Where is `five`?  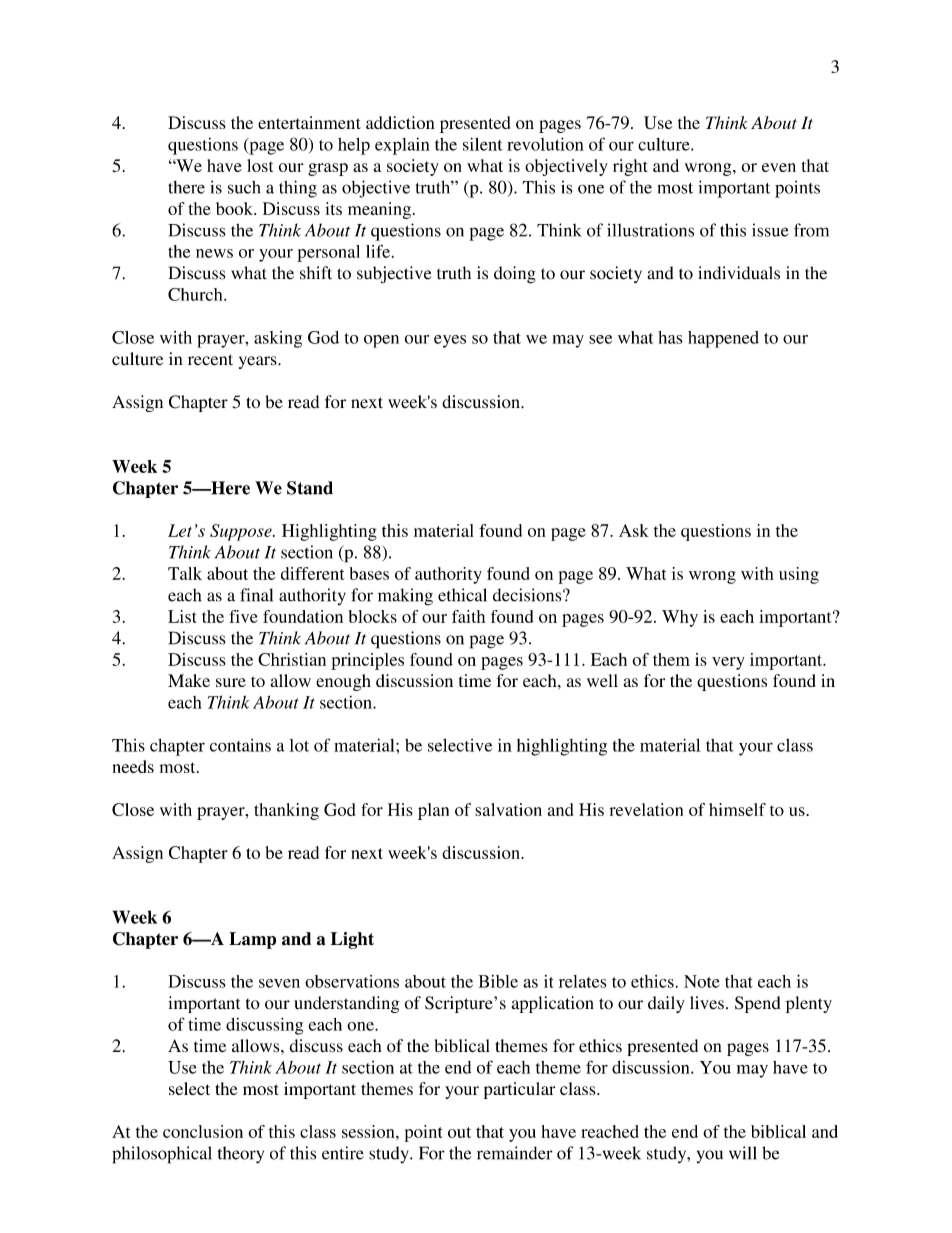
five is located at coordinates (243, 616).
